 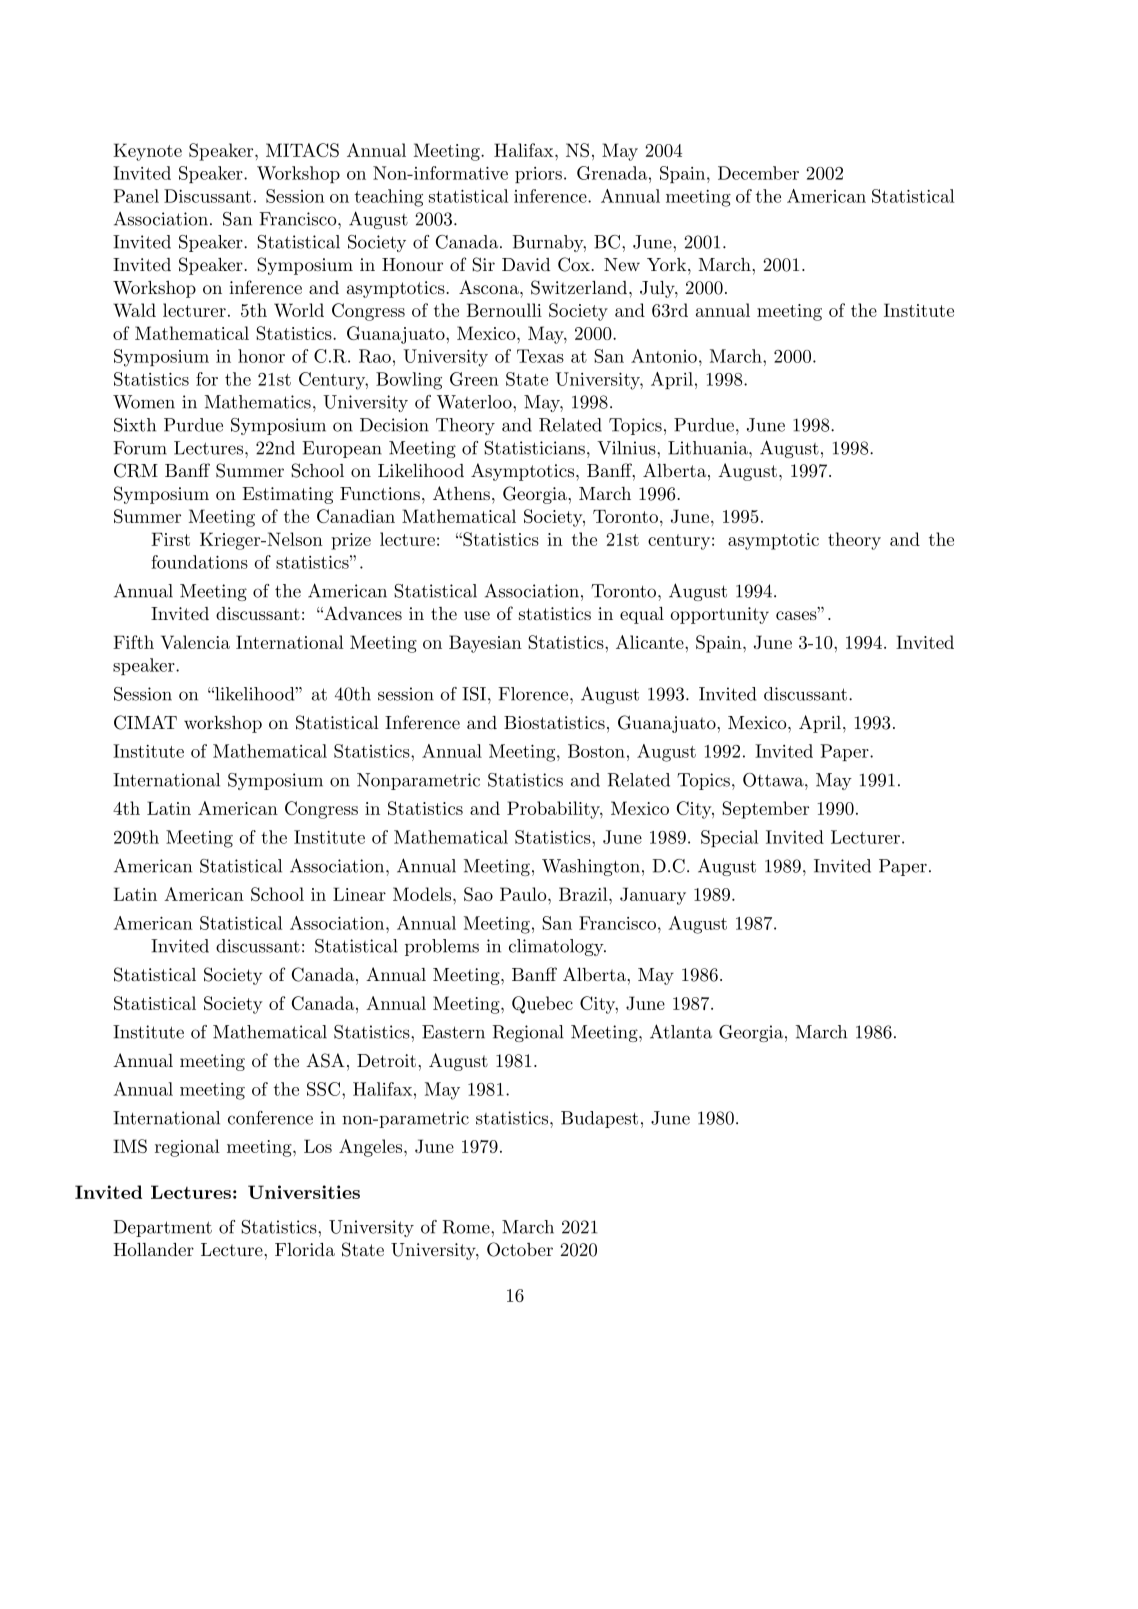 What do you see at coordinates (359, 894) in the screenshot?
I see `Linear` at bounding box center [359, 894].
